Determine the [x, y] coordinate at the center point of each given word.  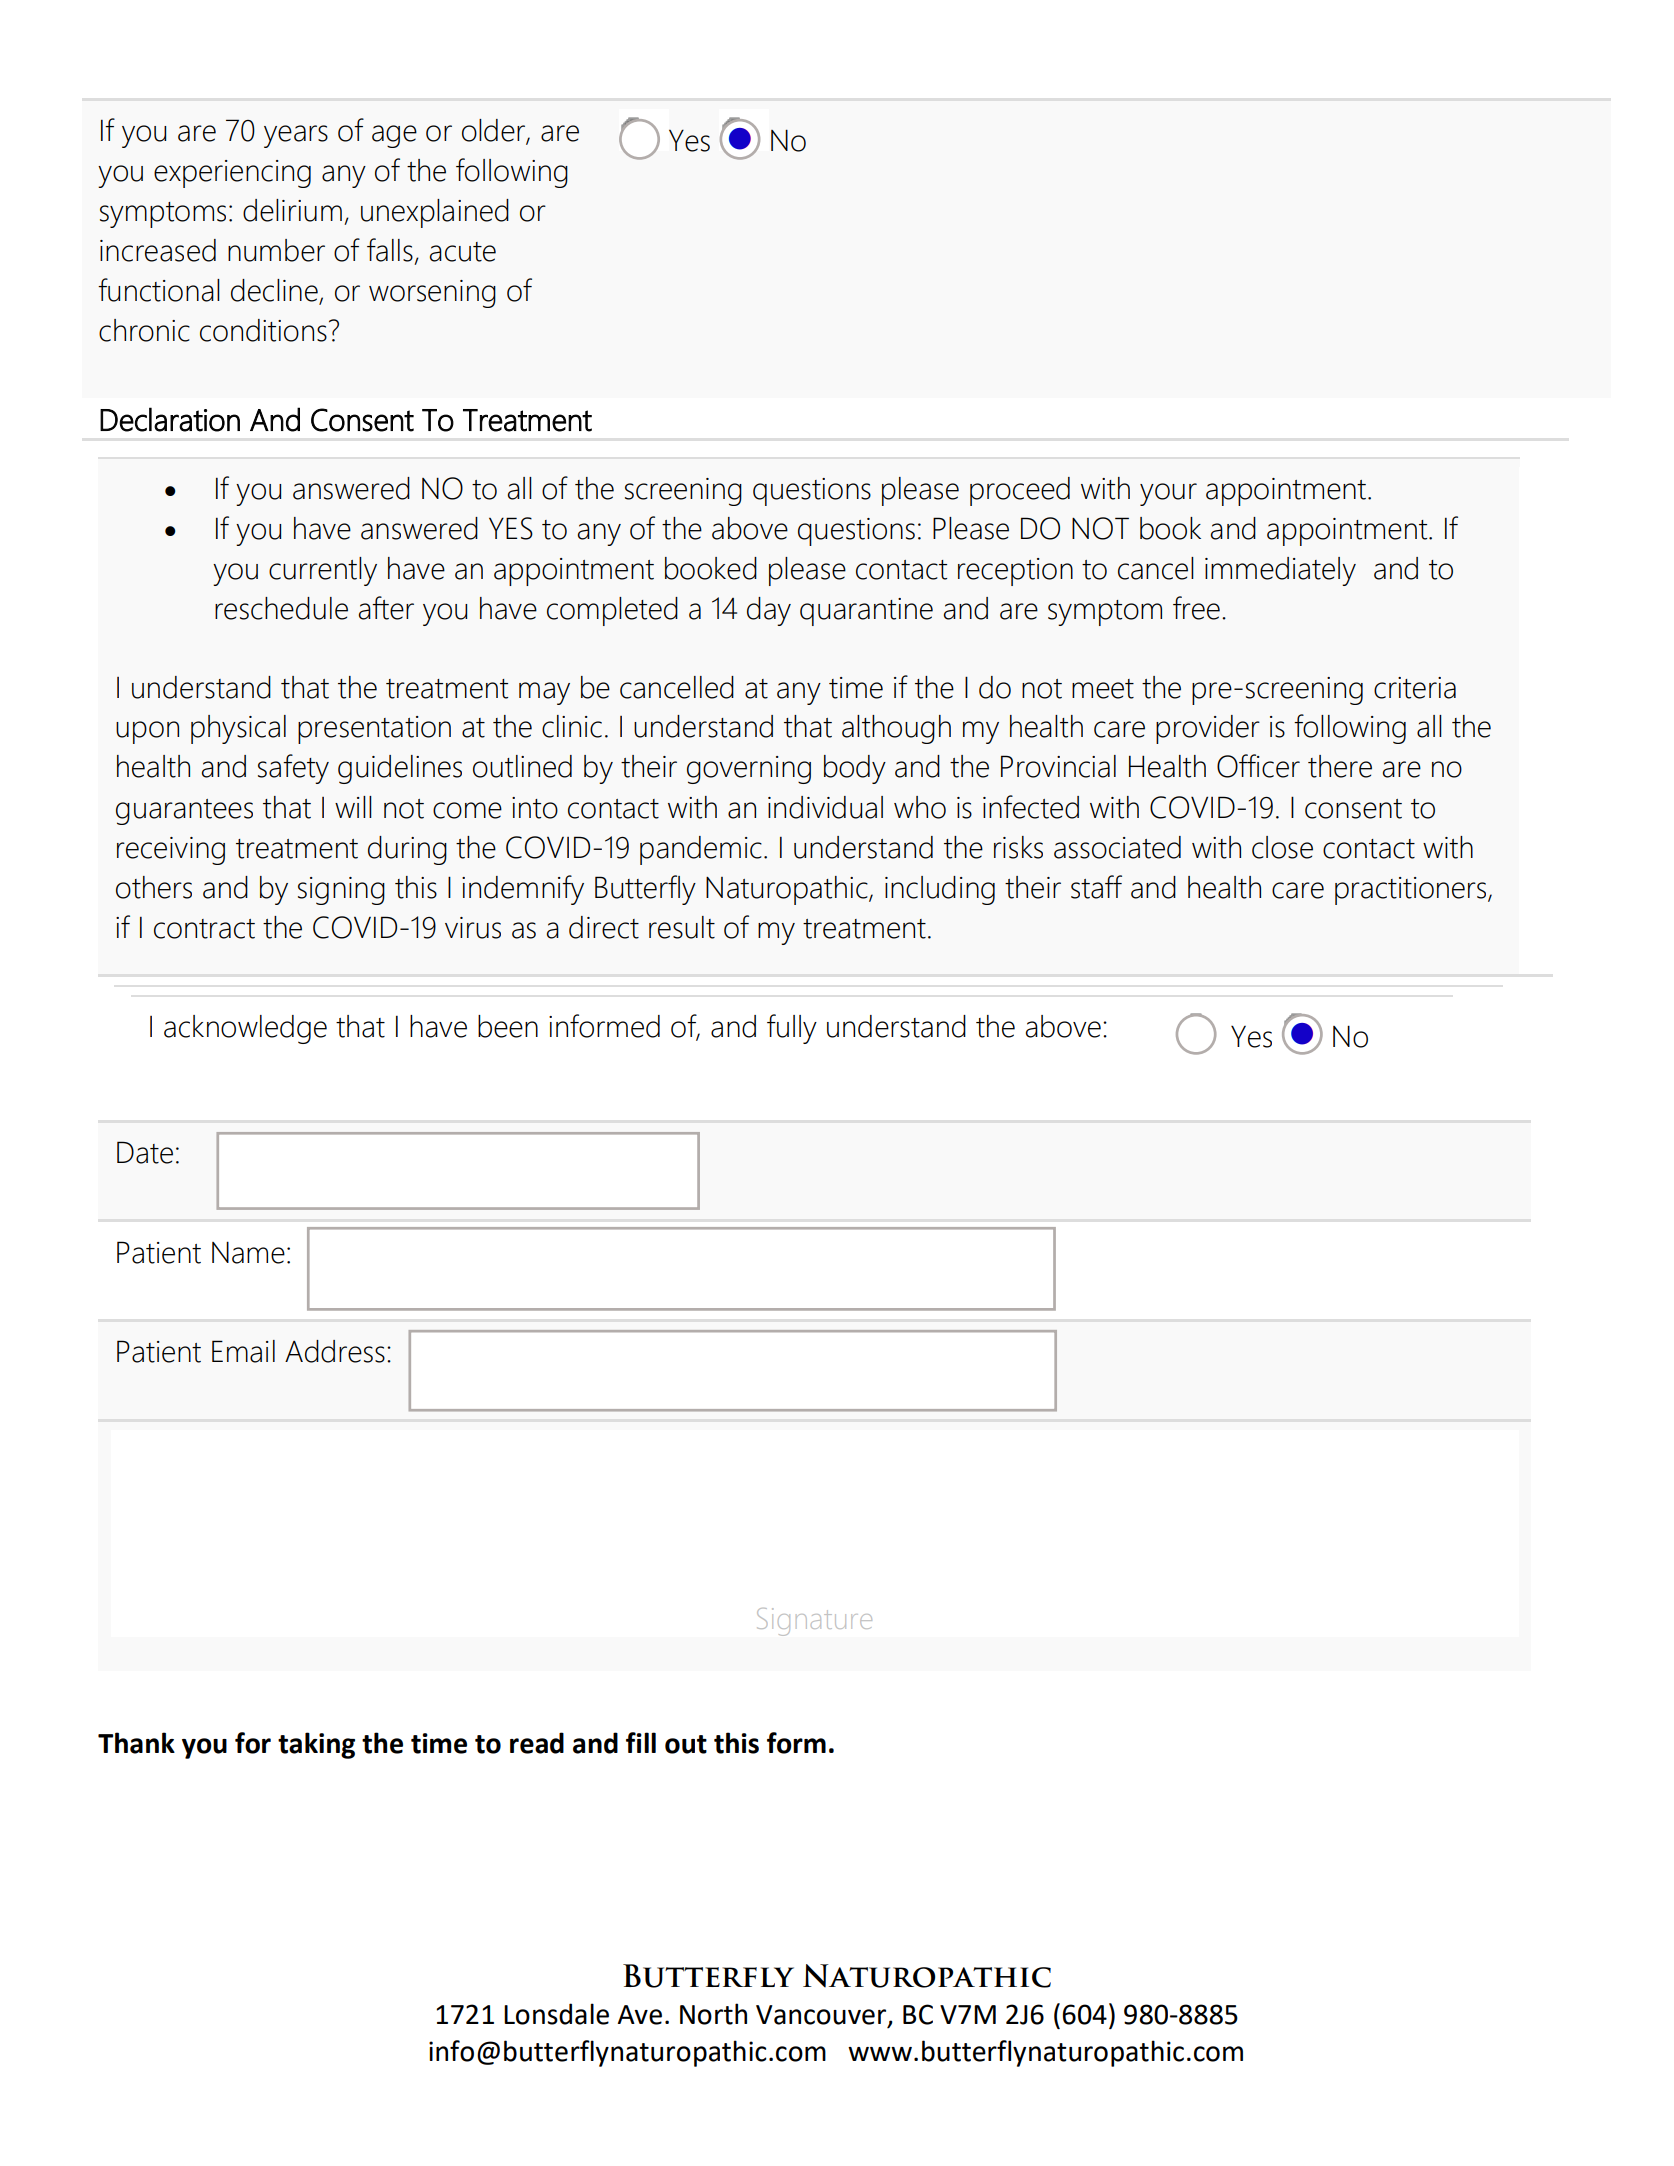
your [1168, 494]
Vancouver [822, 2016]
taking [316, 1745]
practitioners [1412, 891]
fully [792, 1029]
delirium [292, 210]
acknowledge [245, 1029]
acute [463, 252]
